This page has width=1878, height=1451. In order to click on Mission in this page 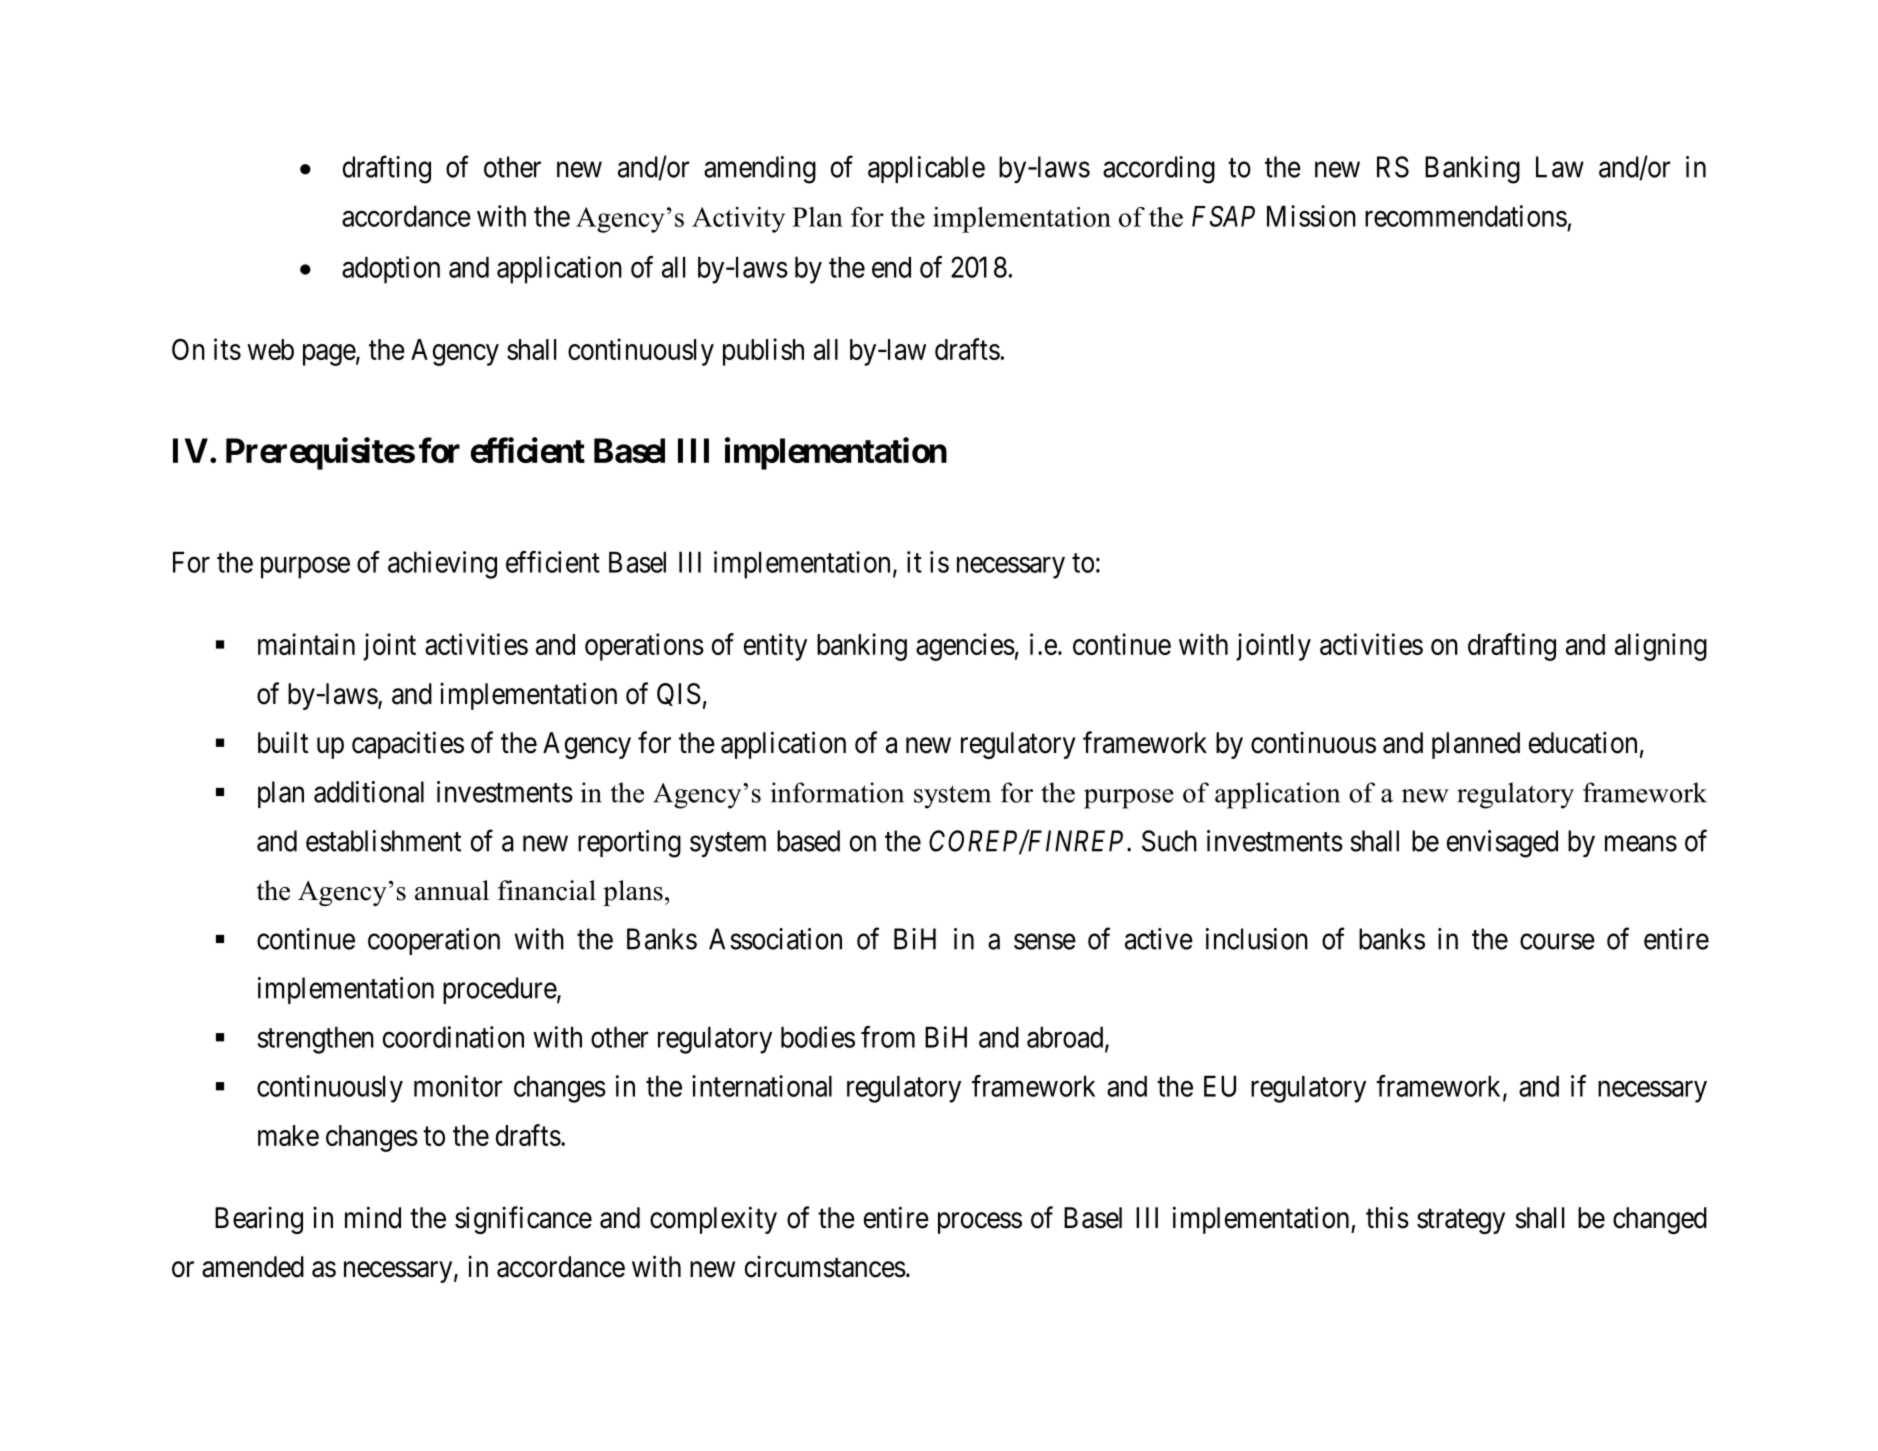, I will do `click(1311, 216)`.
